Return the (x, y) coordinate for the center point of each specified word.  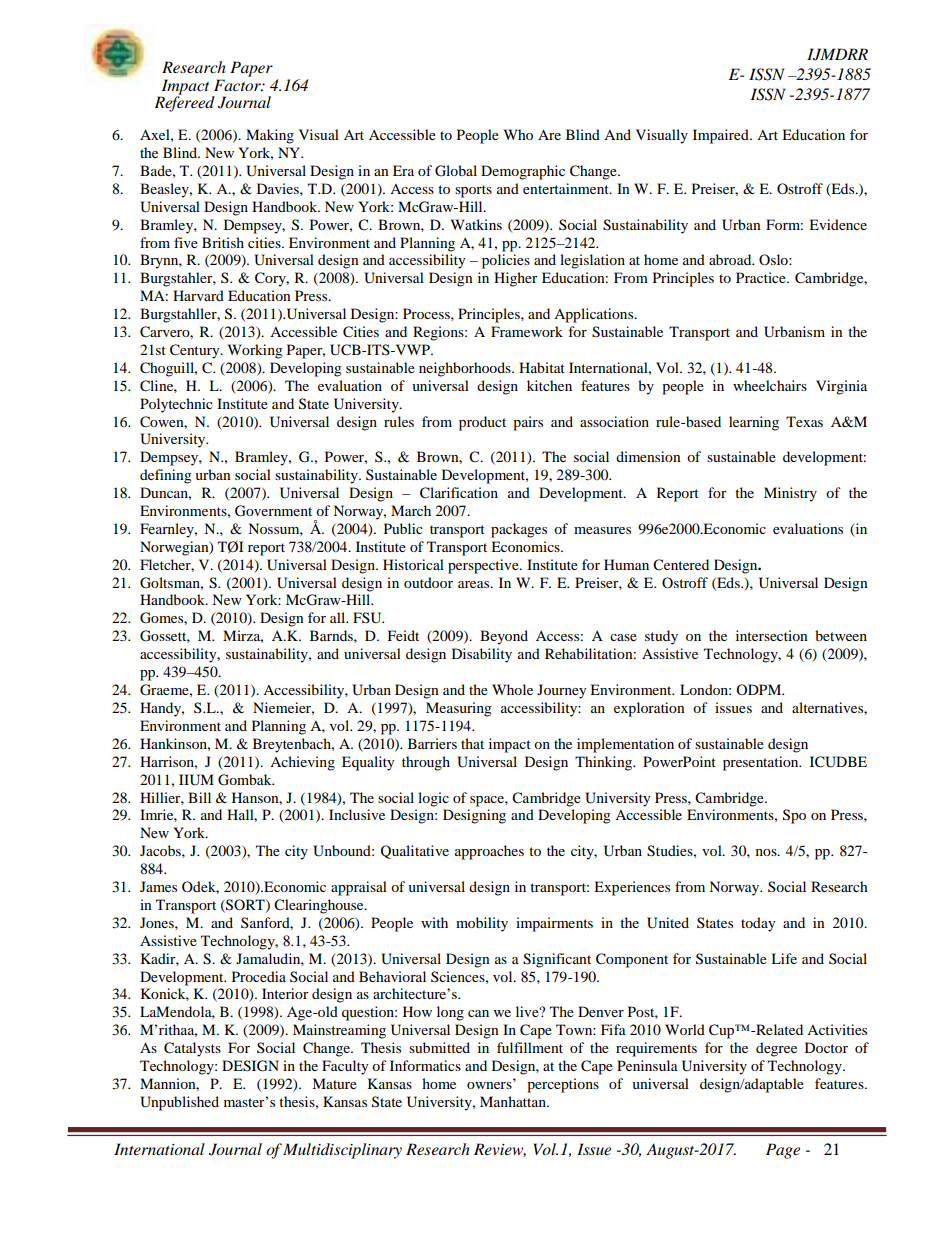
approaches (489, 852)
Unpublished (179, 1103)
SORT (245, 905)
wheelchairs (770, 385)
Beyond (504, 637)
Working (255, 351)
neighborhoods (466, 369)
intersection (772, 635)
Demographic (523, 172)
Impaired (722, 136)
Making (270, 136)
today (758, 924)
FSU (368, 618)
